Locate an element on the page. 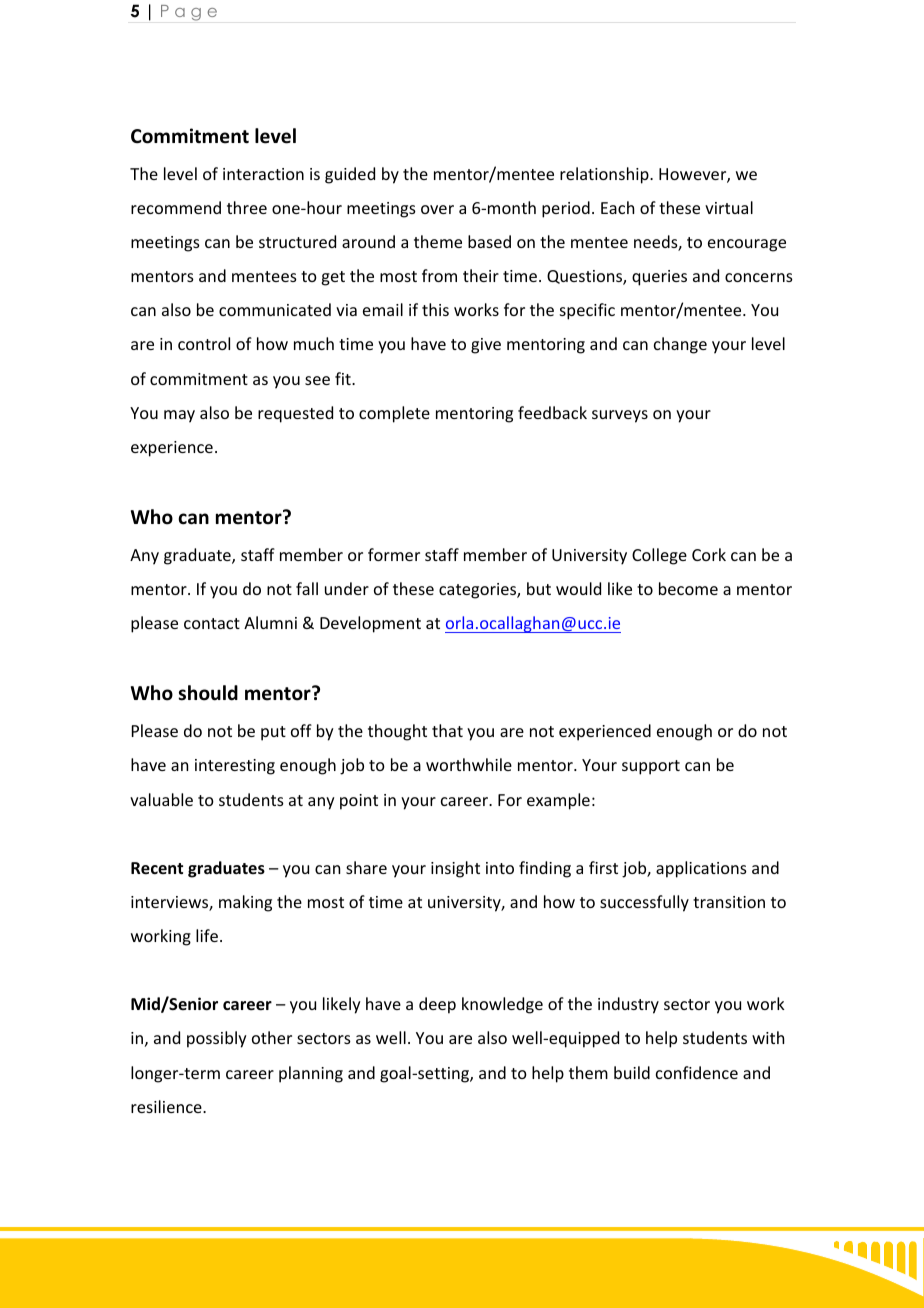 The image size is (924, 1308). possibly is located at coordinates (217, 1039).
